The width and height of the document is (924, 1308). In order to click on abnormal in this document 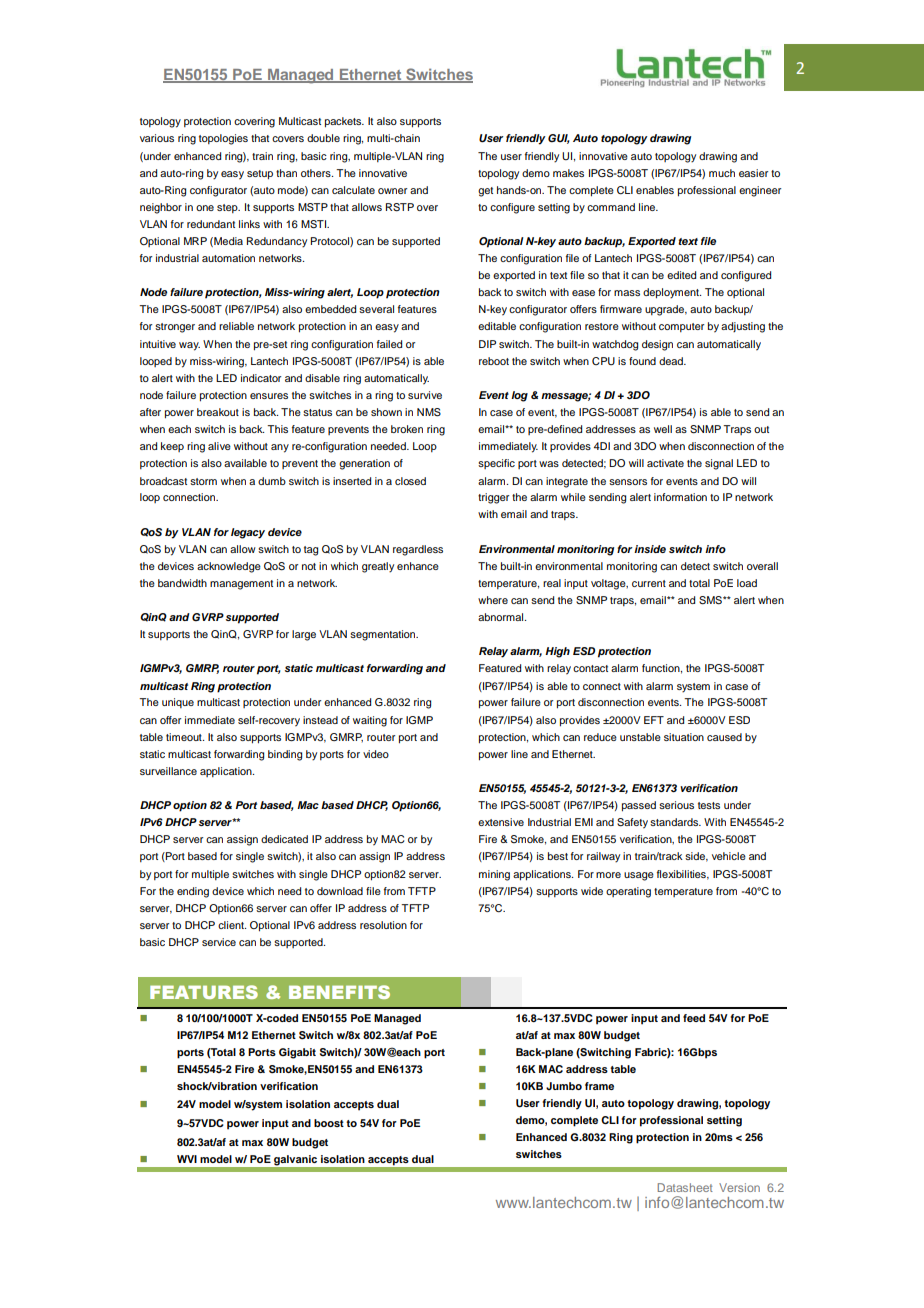, I will do `click(502, 617)`.
